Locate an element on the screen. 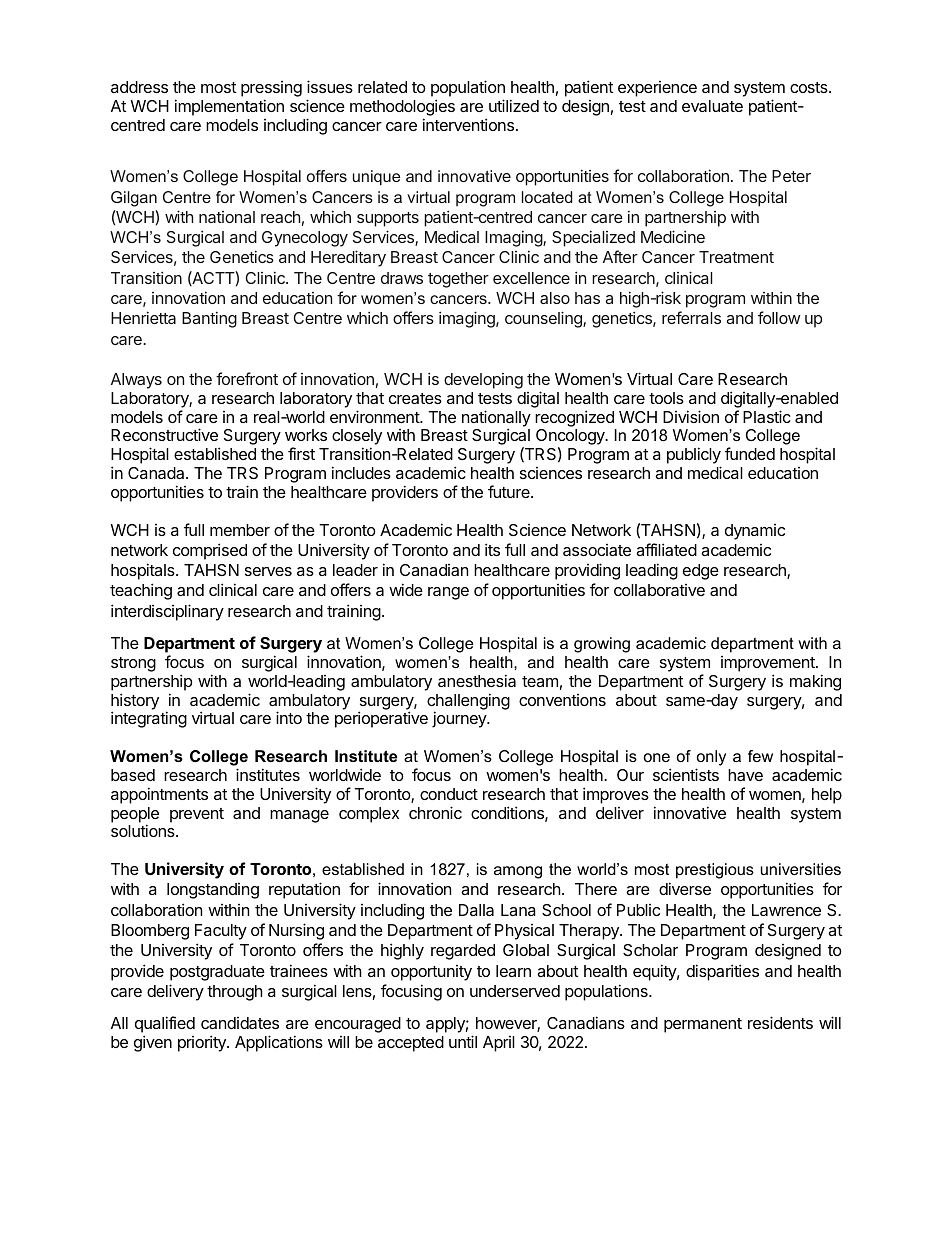  journey is located at coordinates (460, 719).
